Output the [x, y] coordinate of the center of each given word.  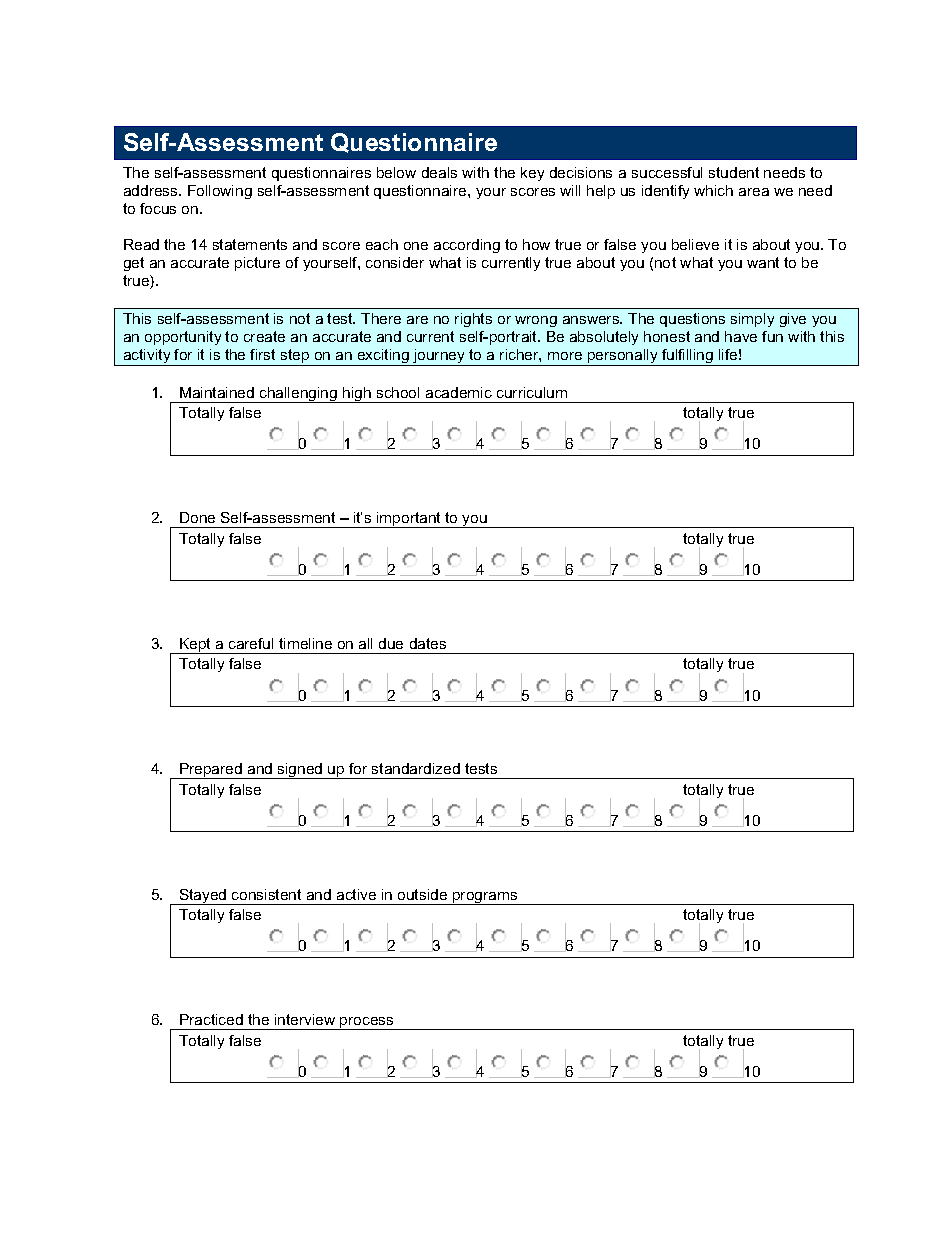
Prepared [211, 771]
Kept [195, 646]
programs [485, 898]
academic [459, 392]
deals [439, 172]
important [409, 520]
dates [428, 643]
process [367, 1023]
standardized [416, 768]
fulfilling [687, 357]
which [713, 190]
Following [220, 192]
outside [422, 894]
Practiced [211, 1019]
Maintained [217, 392]
